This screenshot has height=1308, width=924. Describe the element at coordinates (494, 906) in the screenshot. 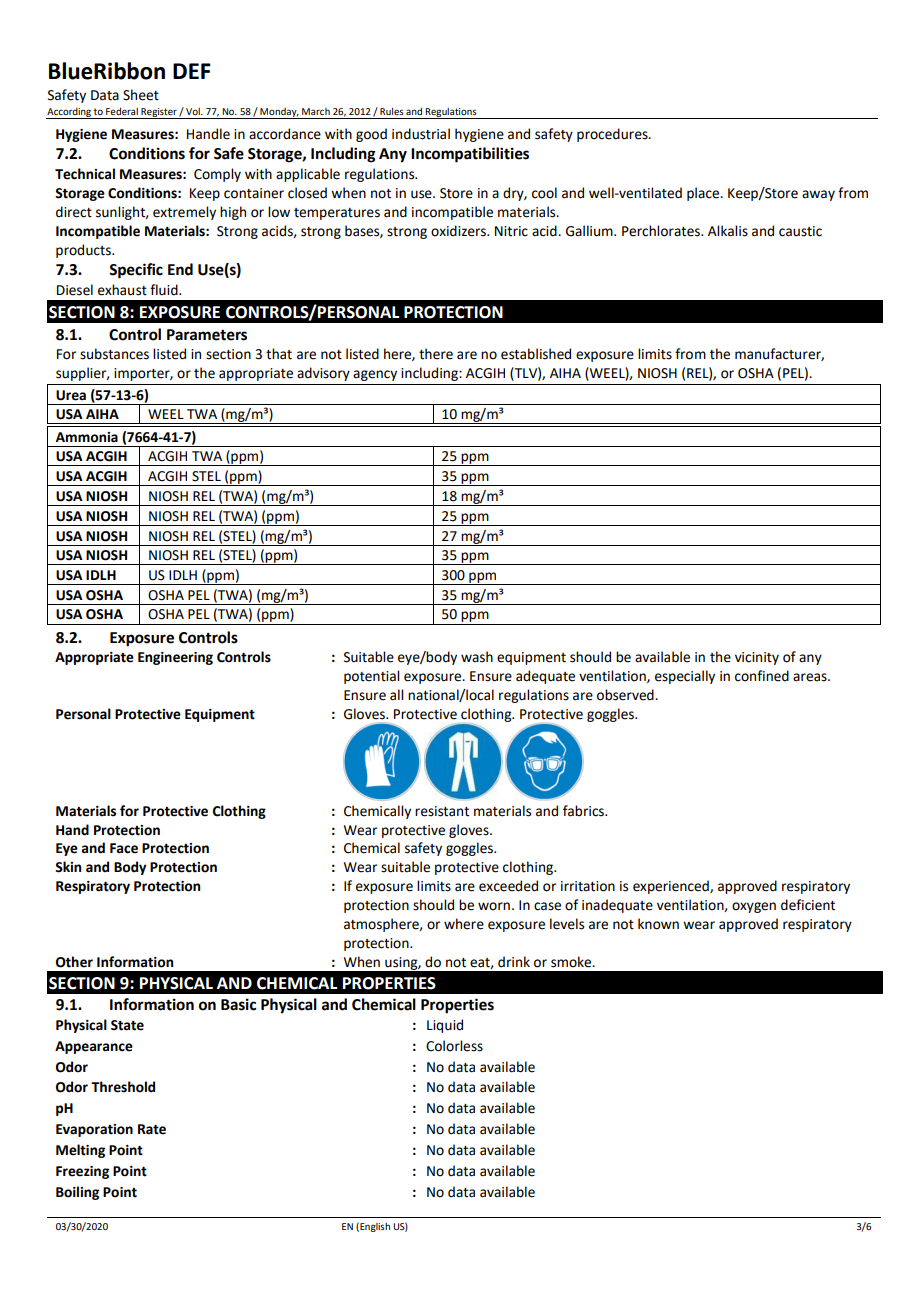

I see `worn` at that location.
